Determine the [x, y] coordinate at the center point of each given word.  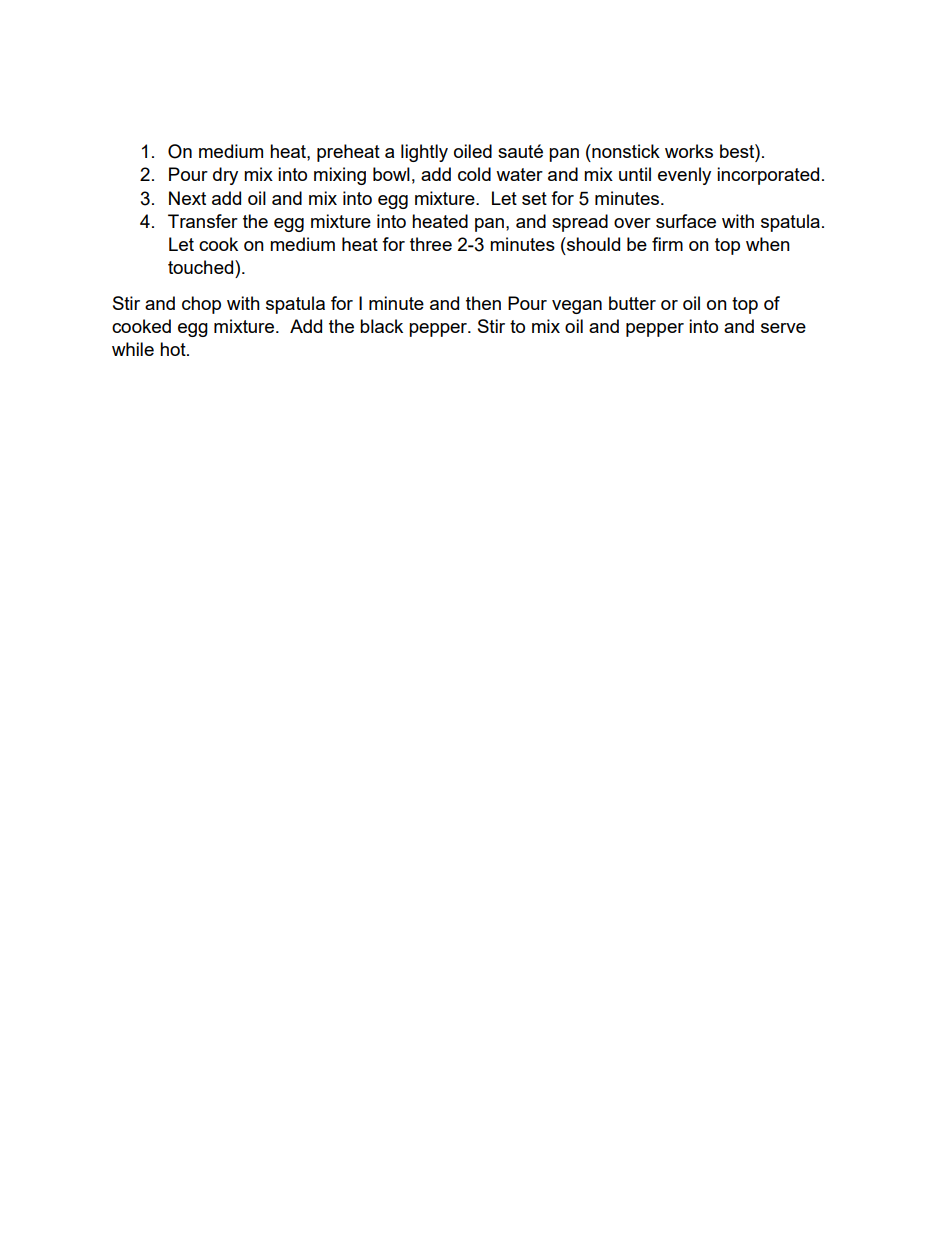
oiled [473, 151]
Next [187, 198]
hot [174, 349]
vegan [577, 307]
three [431, 244]
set [534, 198]
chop [201, 305]
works [689, 151]
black [381, 326]
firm [667, 244]
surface [686, 221]
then [483, 303]
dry [225, 176]
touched [202, 267]
